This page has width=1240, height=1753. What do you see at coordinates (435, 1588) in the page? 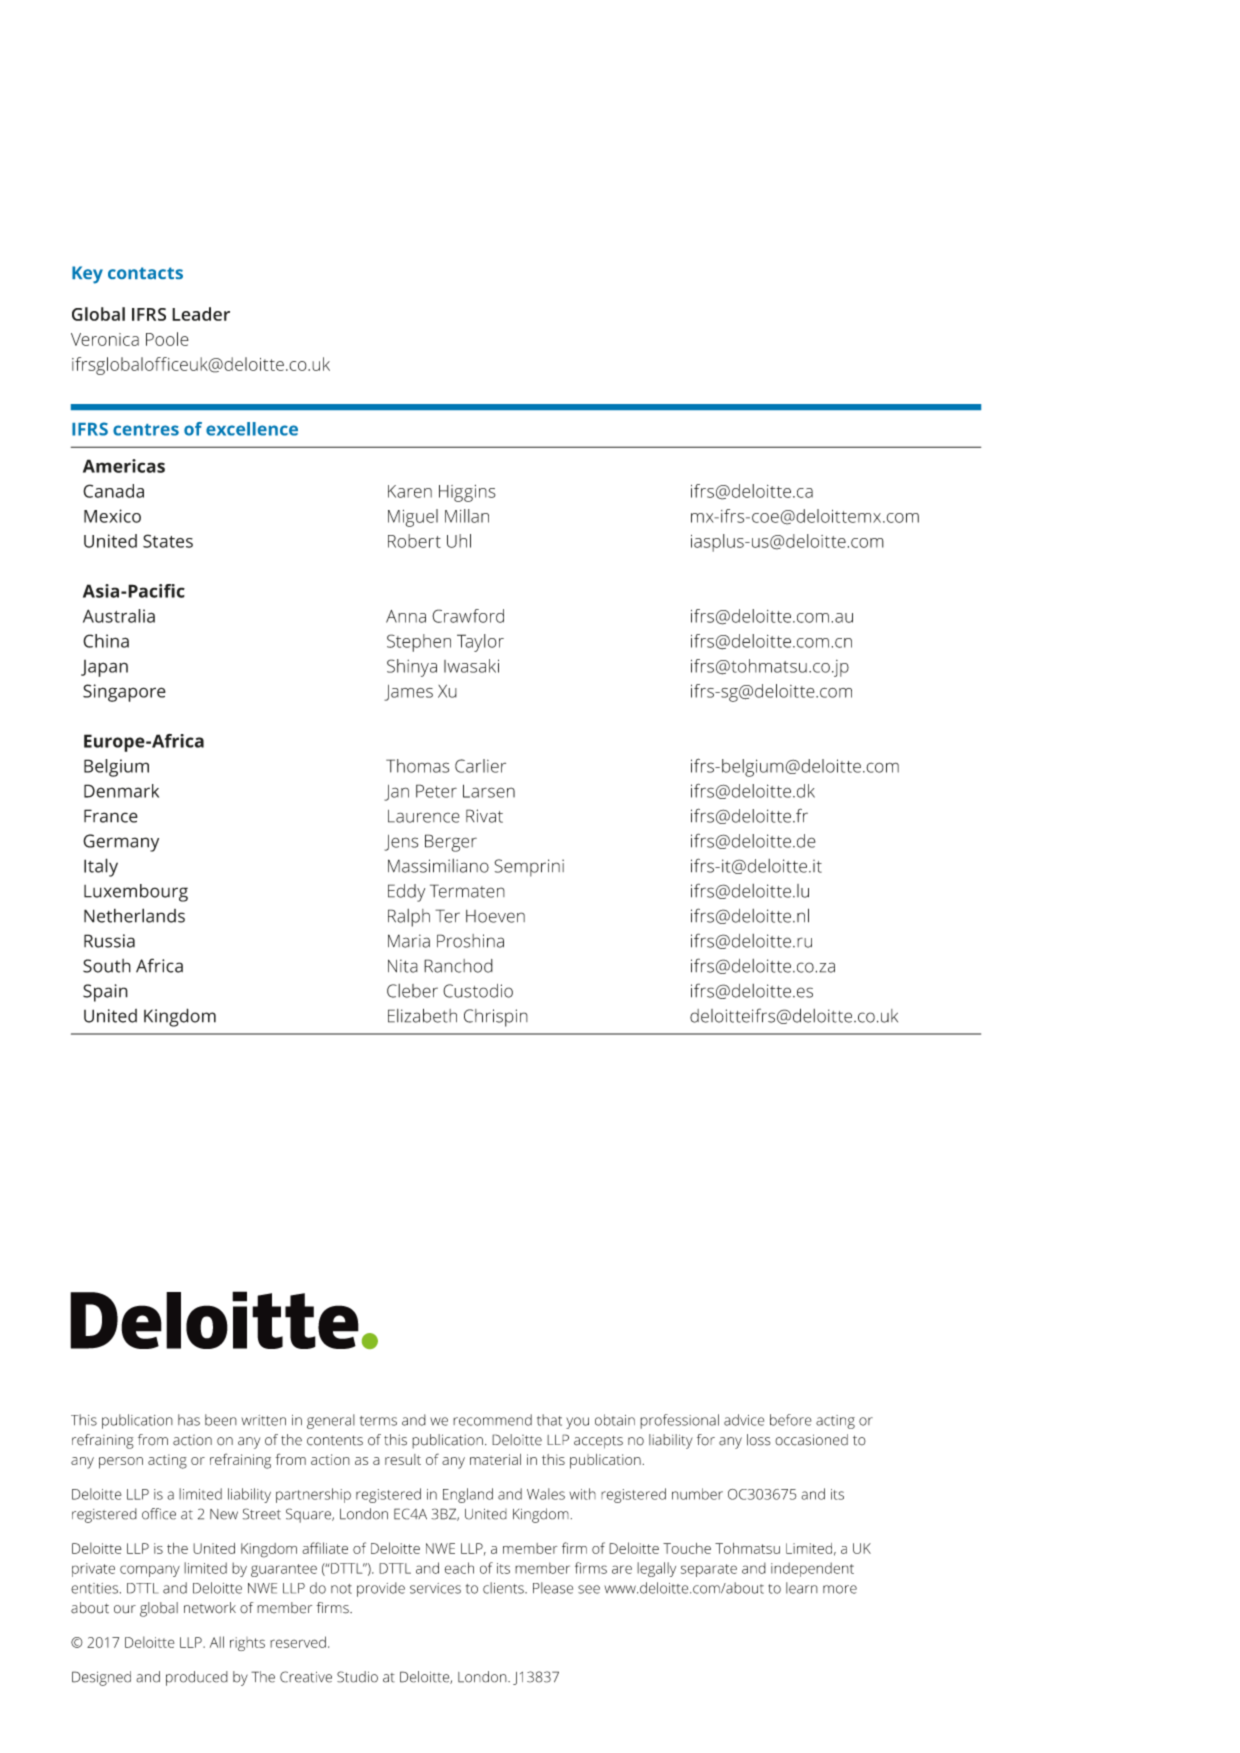
I see `services` at bounding box center [435, 1588].
